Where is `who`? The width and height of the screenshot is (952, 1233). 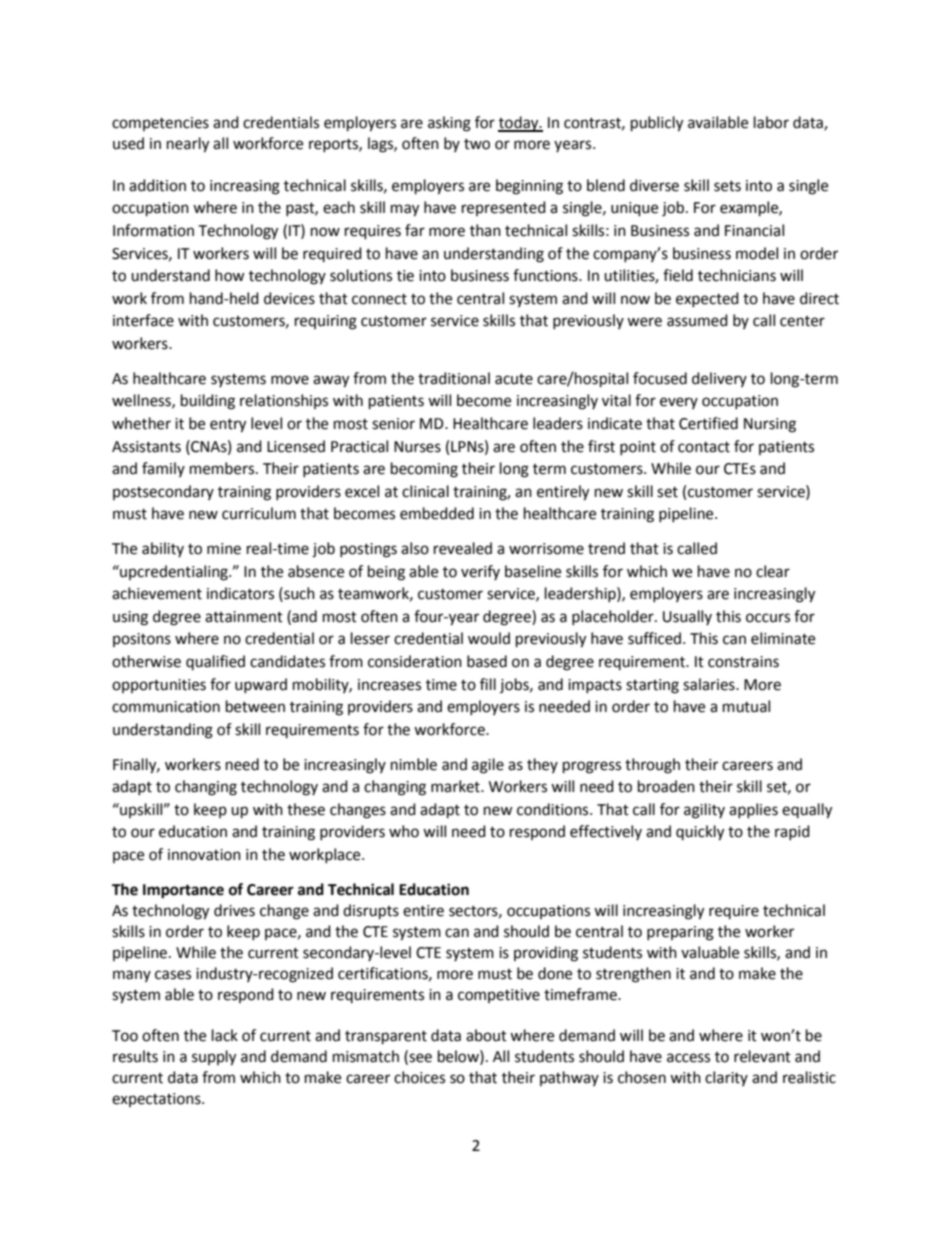
who is located at coordinates (404, 831).
